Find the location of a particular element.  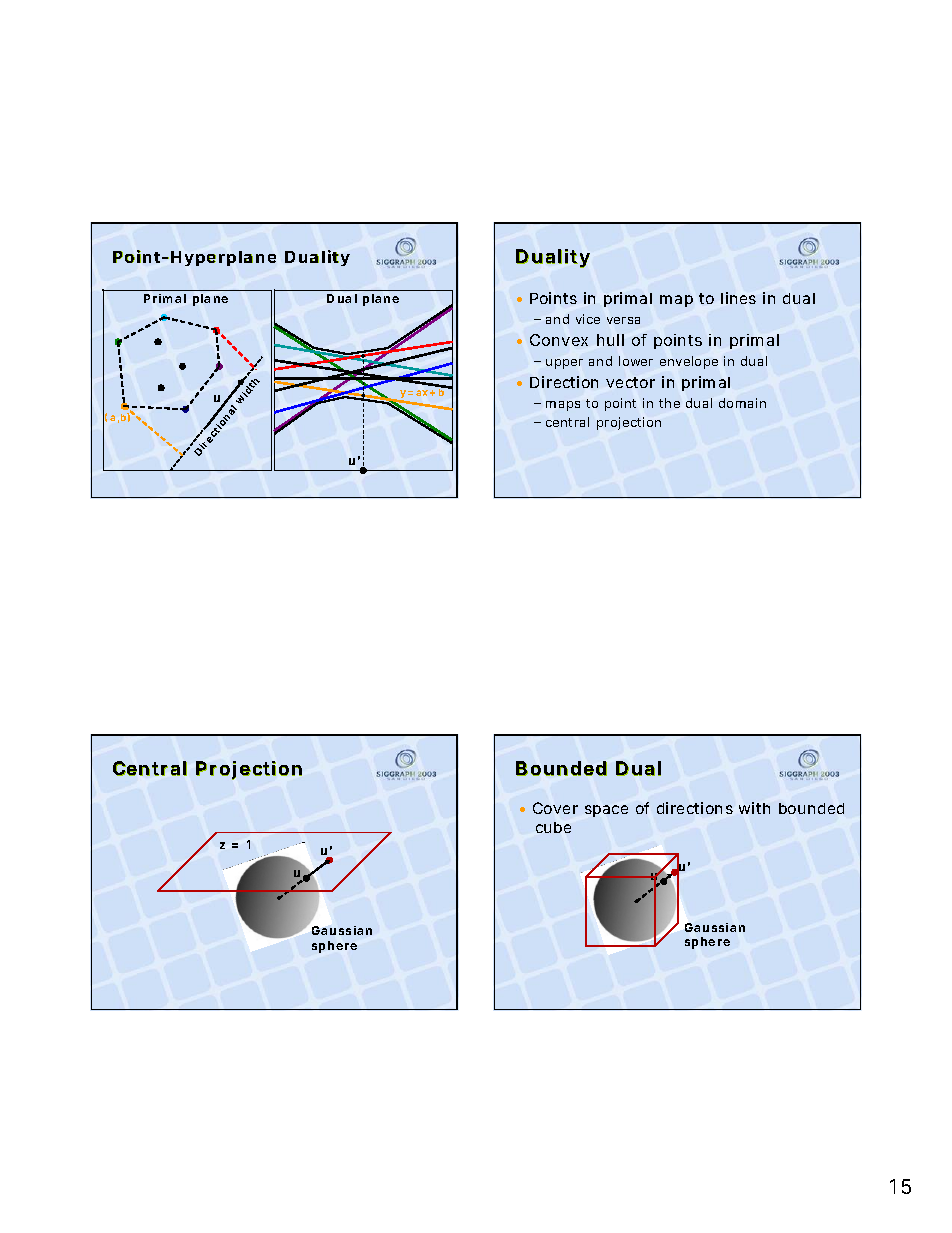

the is located at coordinates (669, 403).
